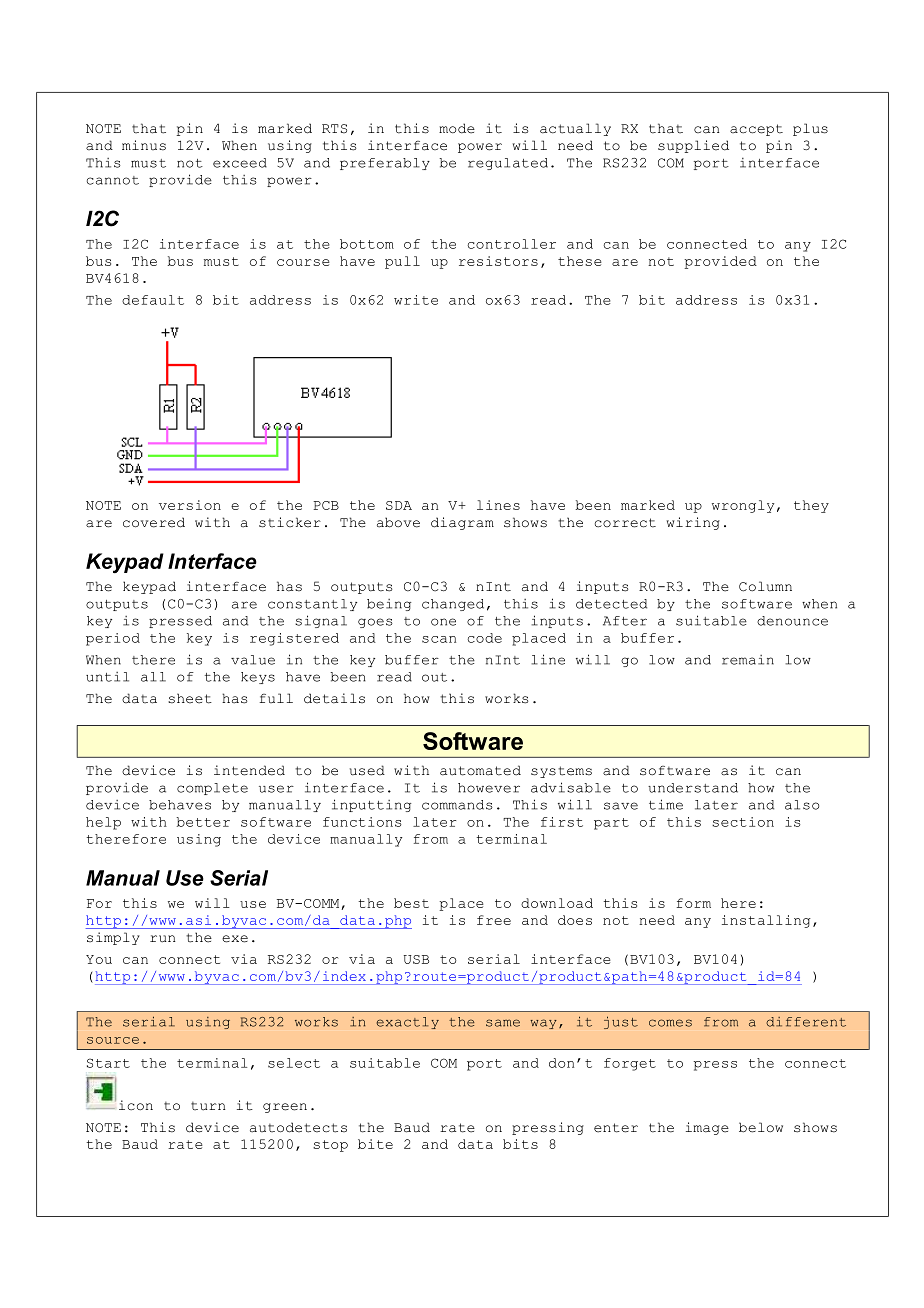 This screenshot has width=924, height=1308. What do you see at coordinates (144, 145) in the screenshot?
I see `minus` at bounding box center [144, 145].
